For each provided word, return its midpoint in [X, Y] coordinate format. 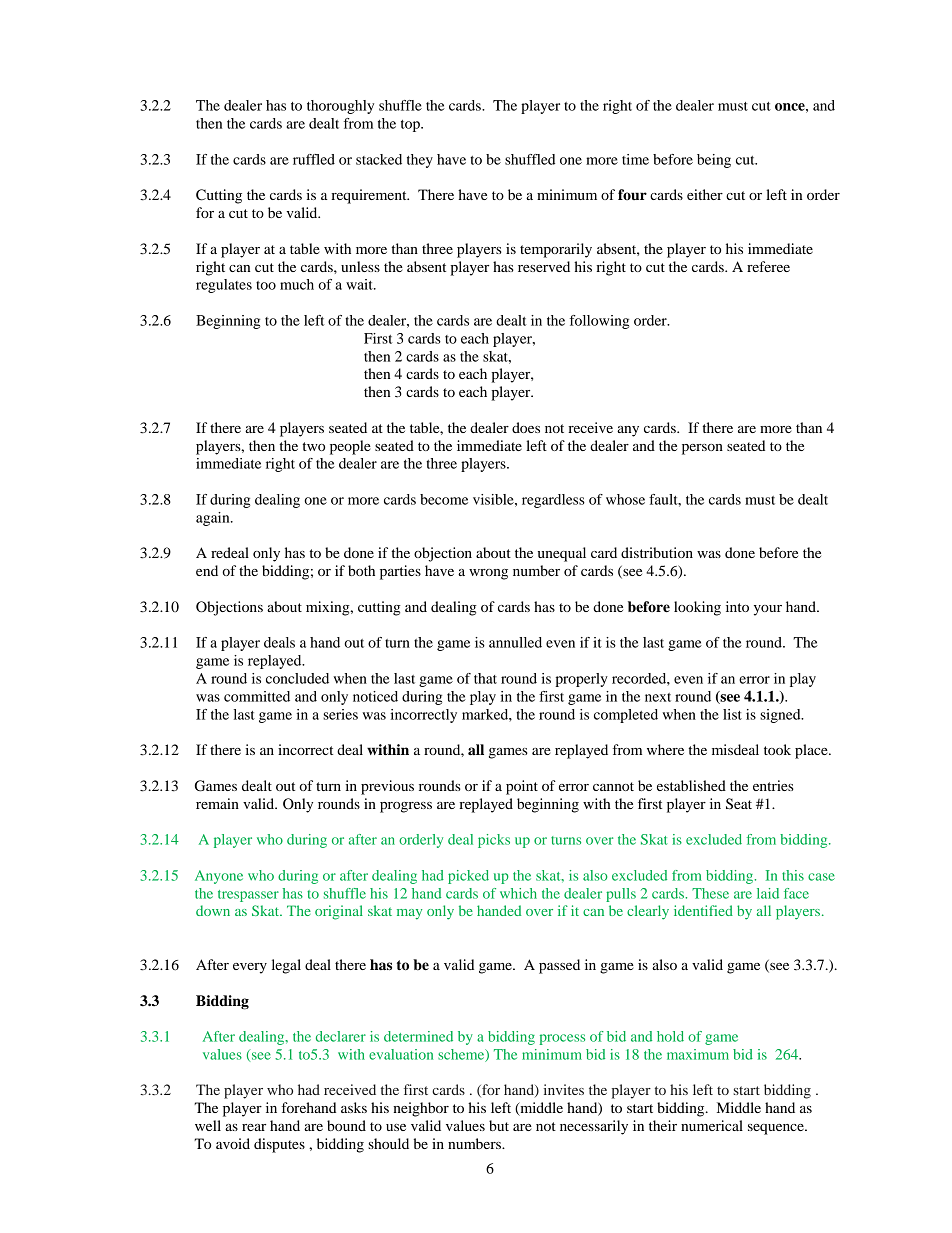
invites [564, 1089]
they [420, 161]
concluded [297, 678]
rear [254, 1127]
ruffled [314, 159]
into [737, 606]
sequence [777, 1129]
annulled [515, 642]
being [714, 161]
